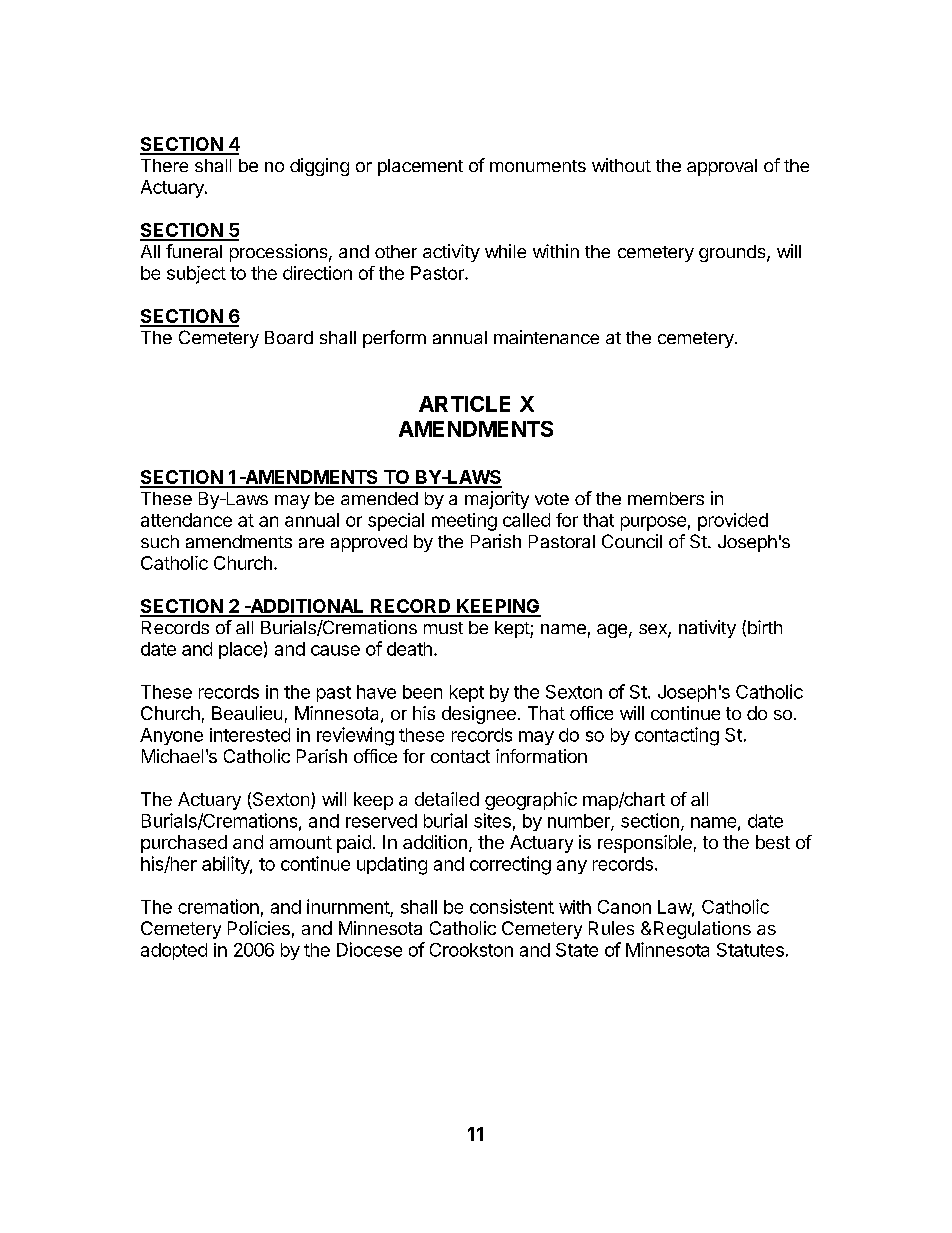  I want to click on provided, so click(733, 522).
